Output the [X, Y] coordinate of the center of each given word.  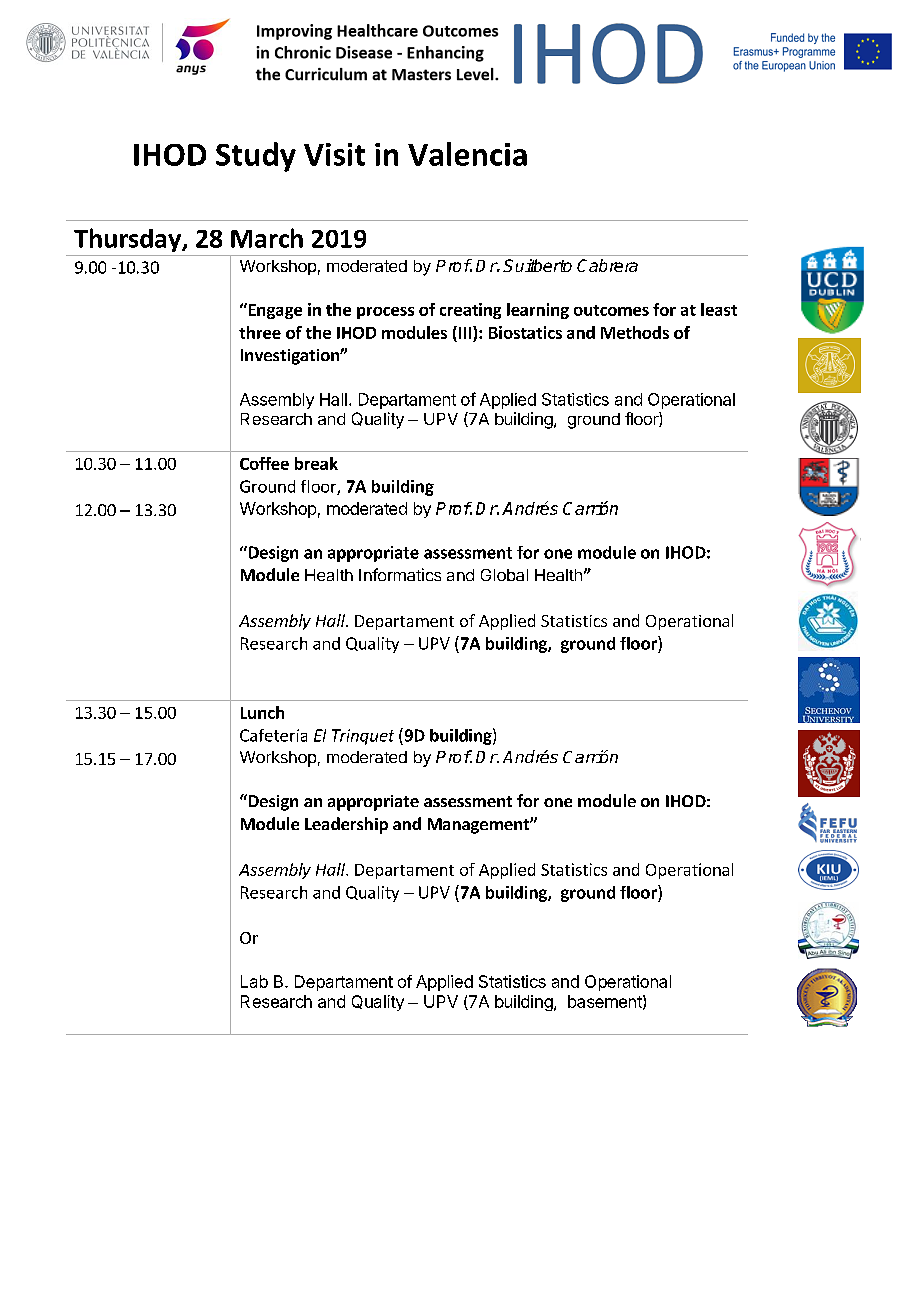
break [316, 463]
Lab [254, 981]
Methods [635, 332]
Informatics [400, 574]
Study [256, 157]
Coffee [264, 463]
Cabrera [607, 265]
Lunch [262, 712]
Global [504, 575]
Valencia [467, 154]
